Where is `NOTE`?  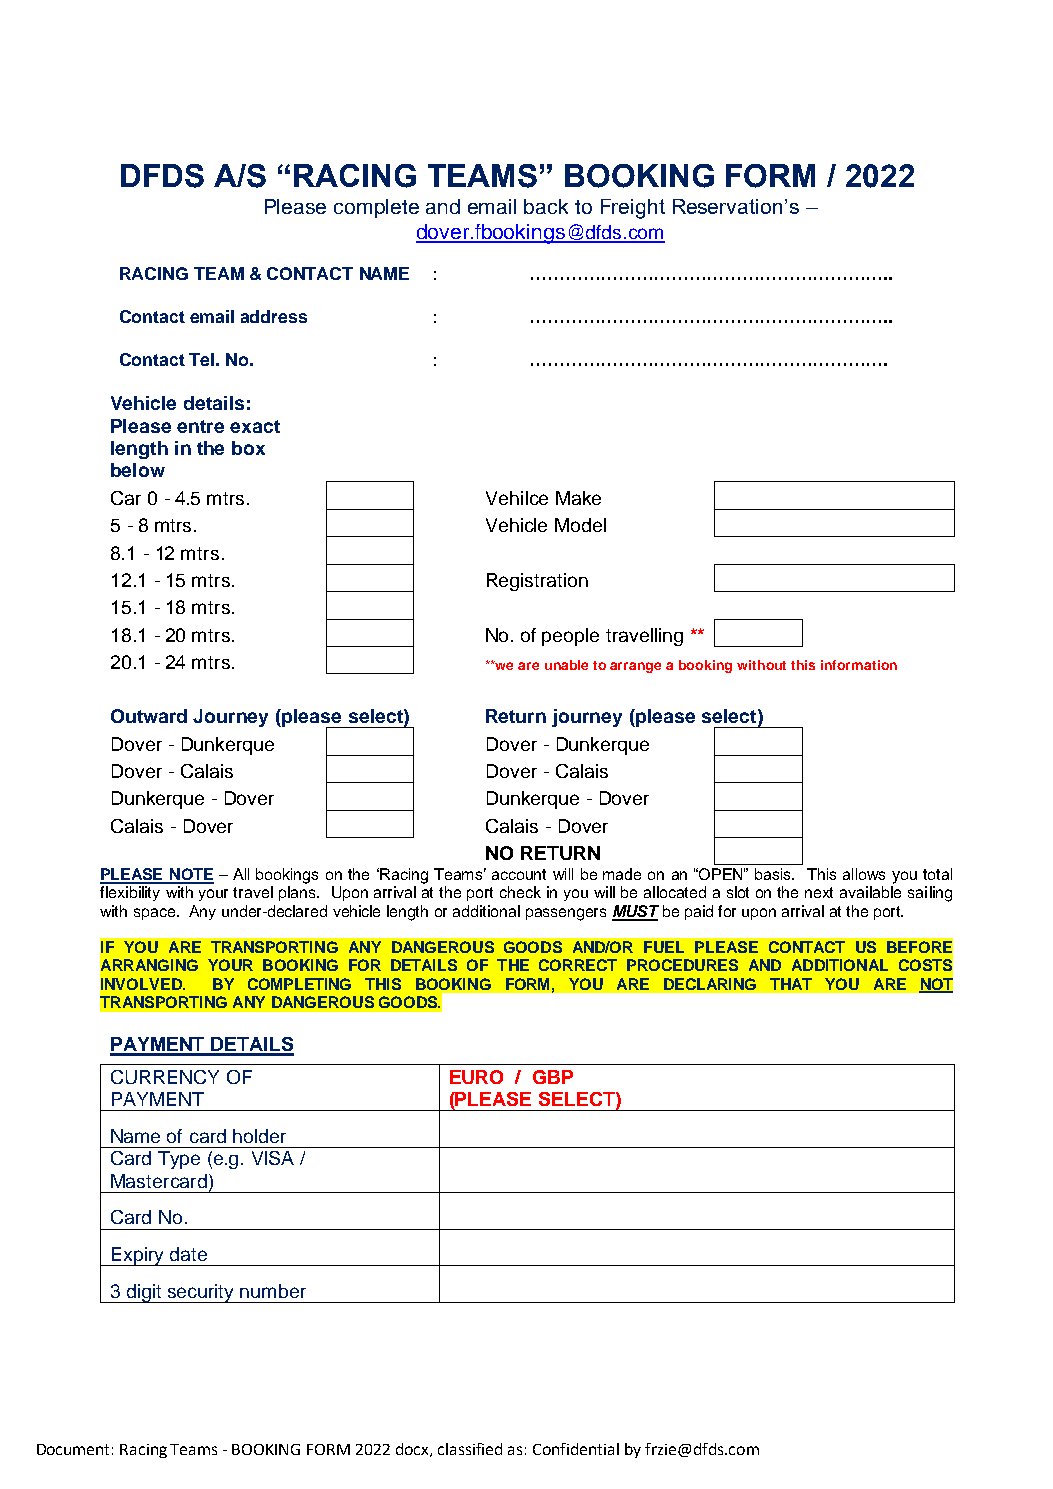
NOTE is located at coordinates (191, 875).
